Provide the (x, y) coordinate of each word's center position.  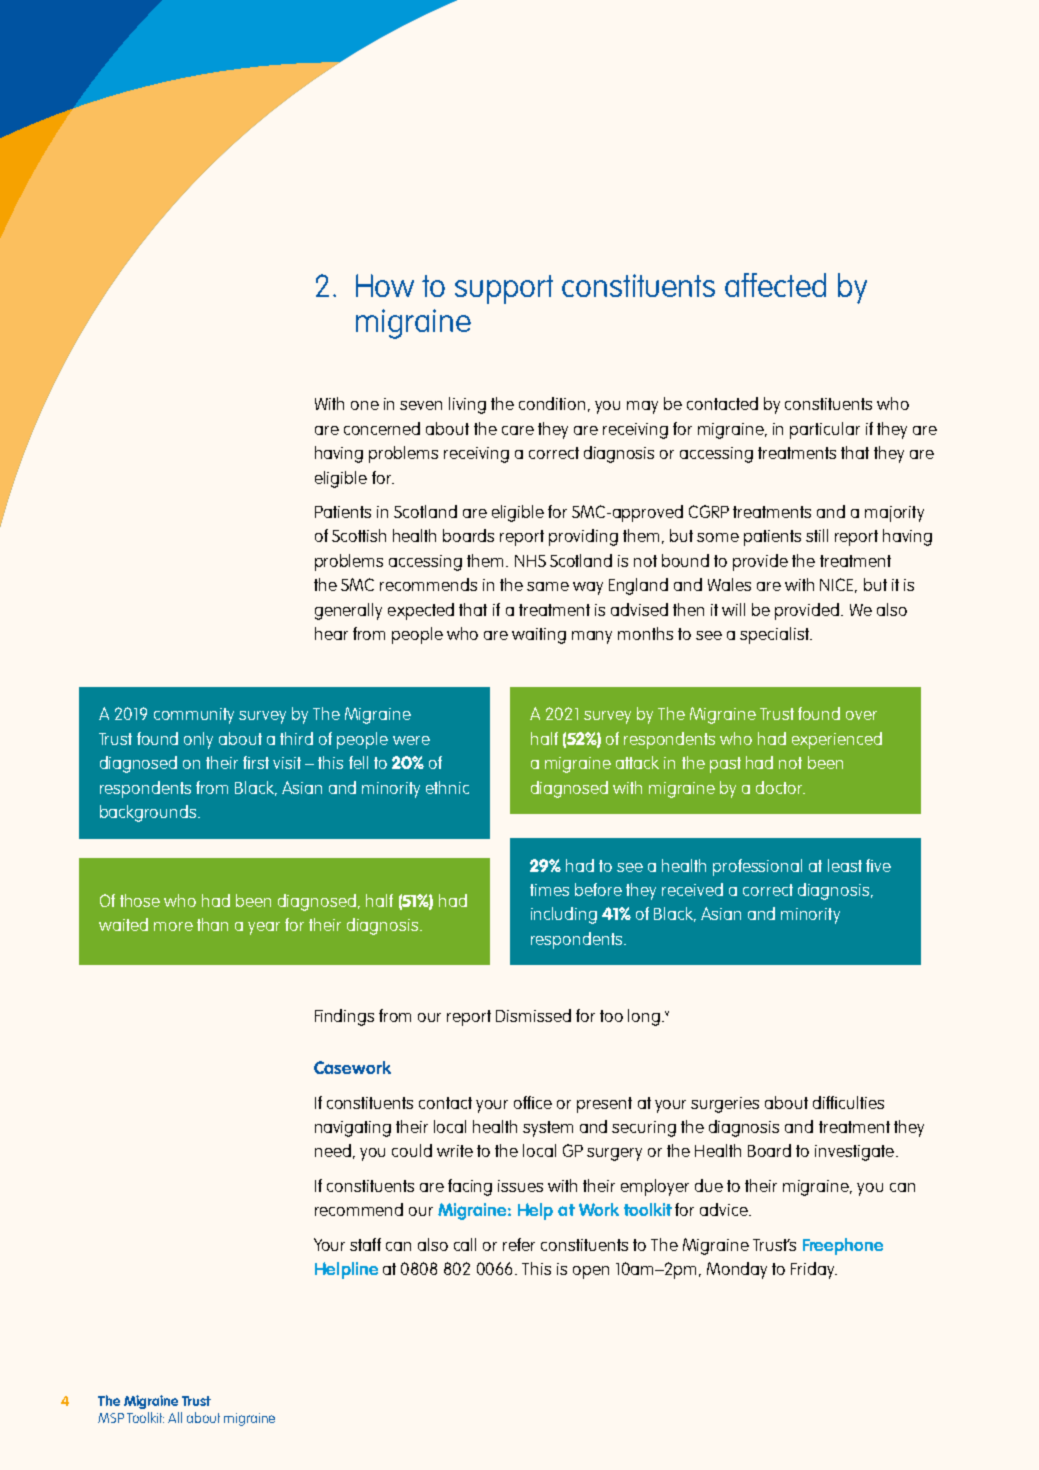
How (385, 285)
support (504, 289)
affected (775, 285)
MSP (111, 1418)
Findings (344, 1017)
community (194, 716)
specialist (776, 635)
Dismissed (533, 1015)
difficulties (848, 1102)
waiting (539, 636)
